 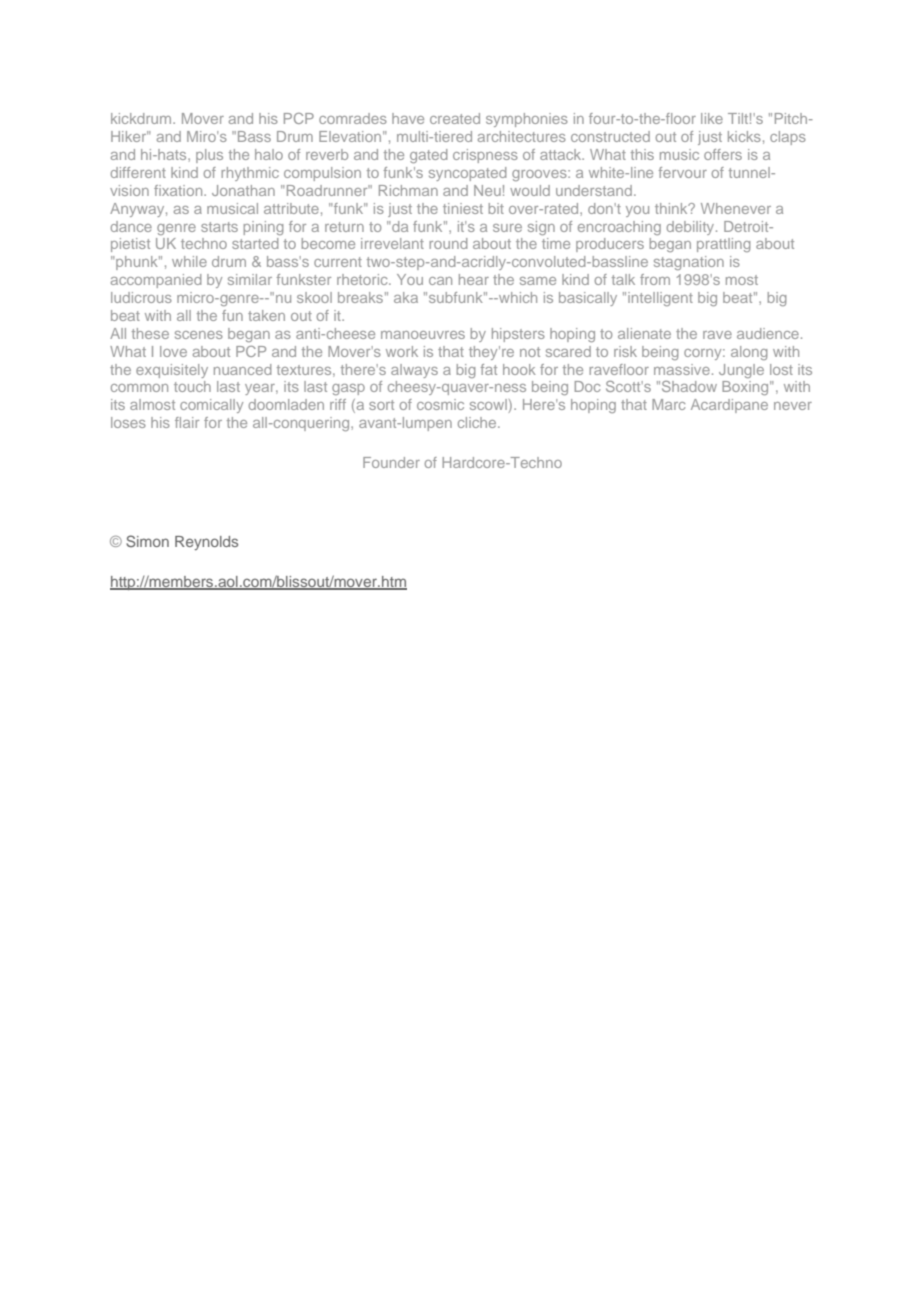 I want to click on plus, so click(x=209, y=156).
